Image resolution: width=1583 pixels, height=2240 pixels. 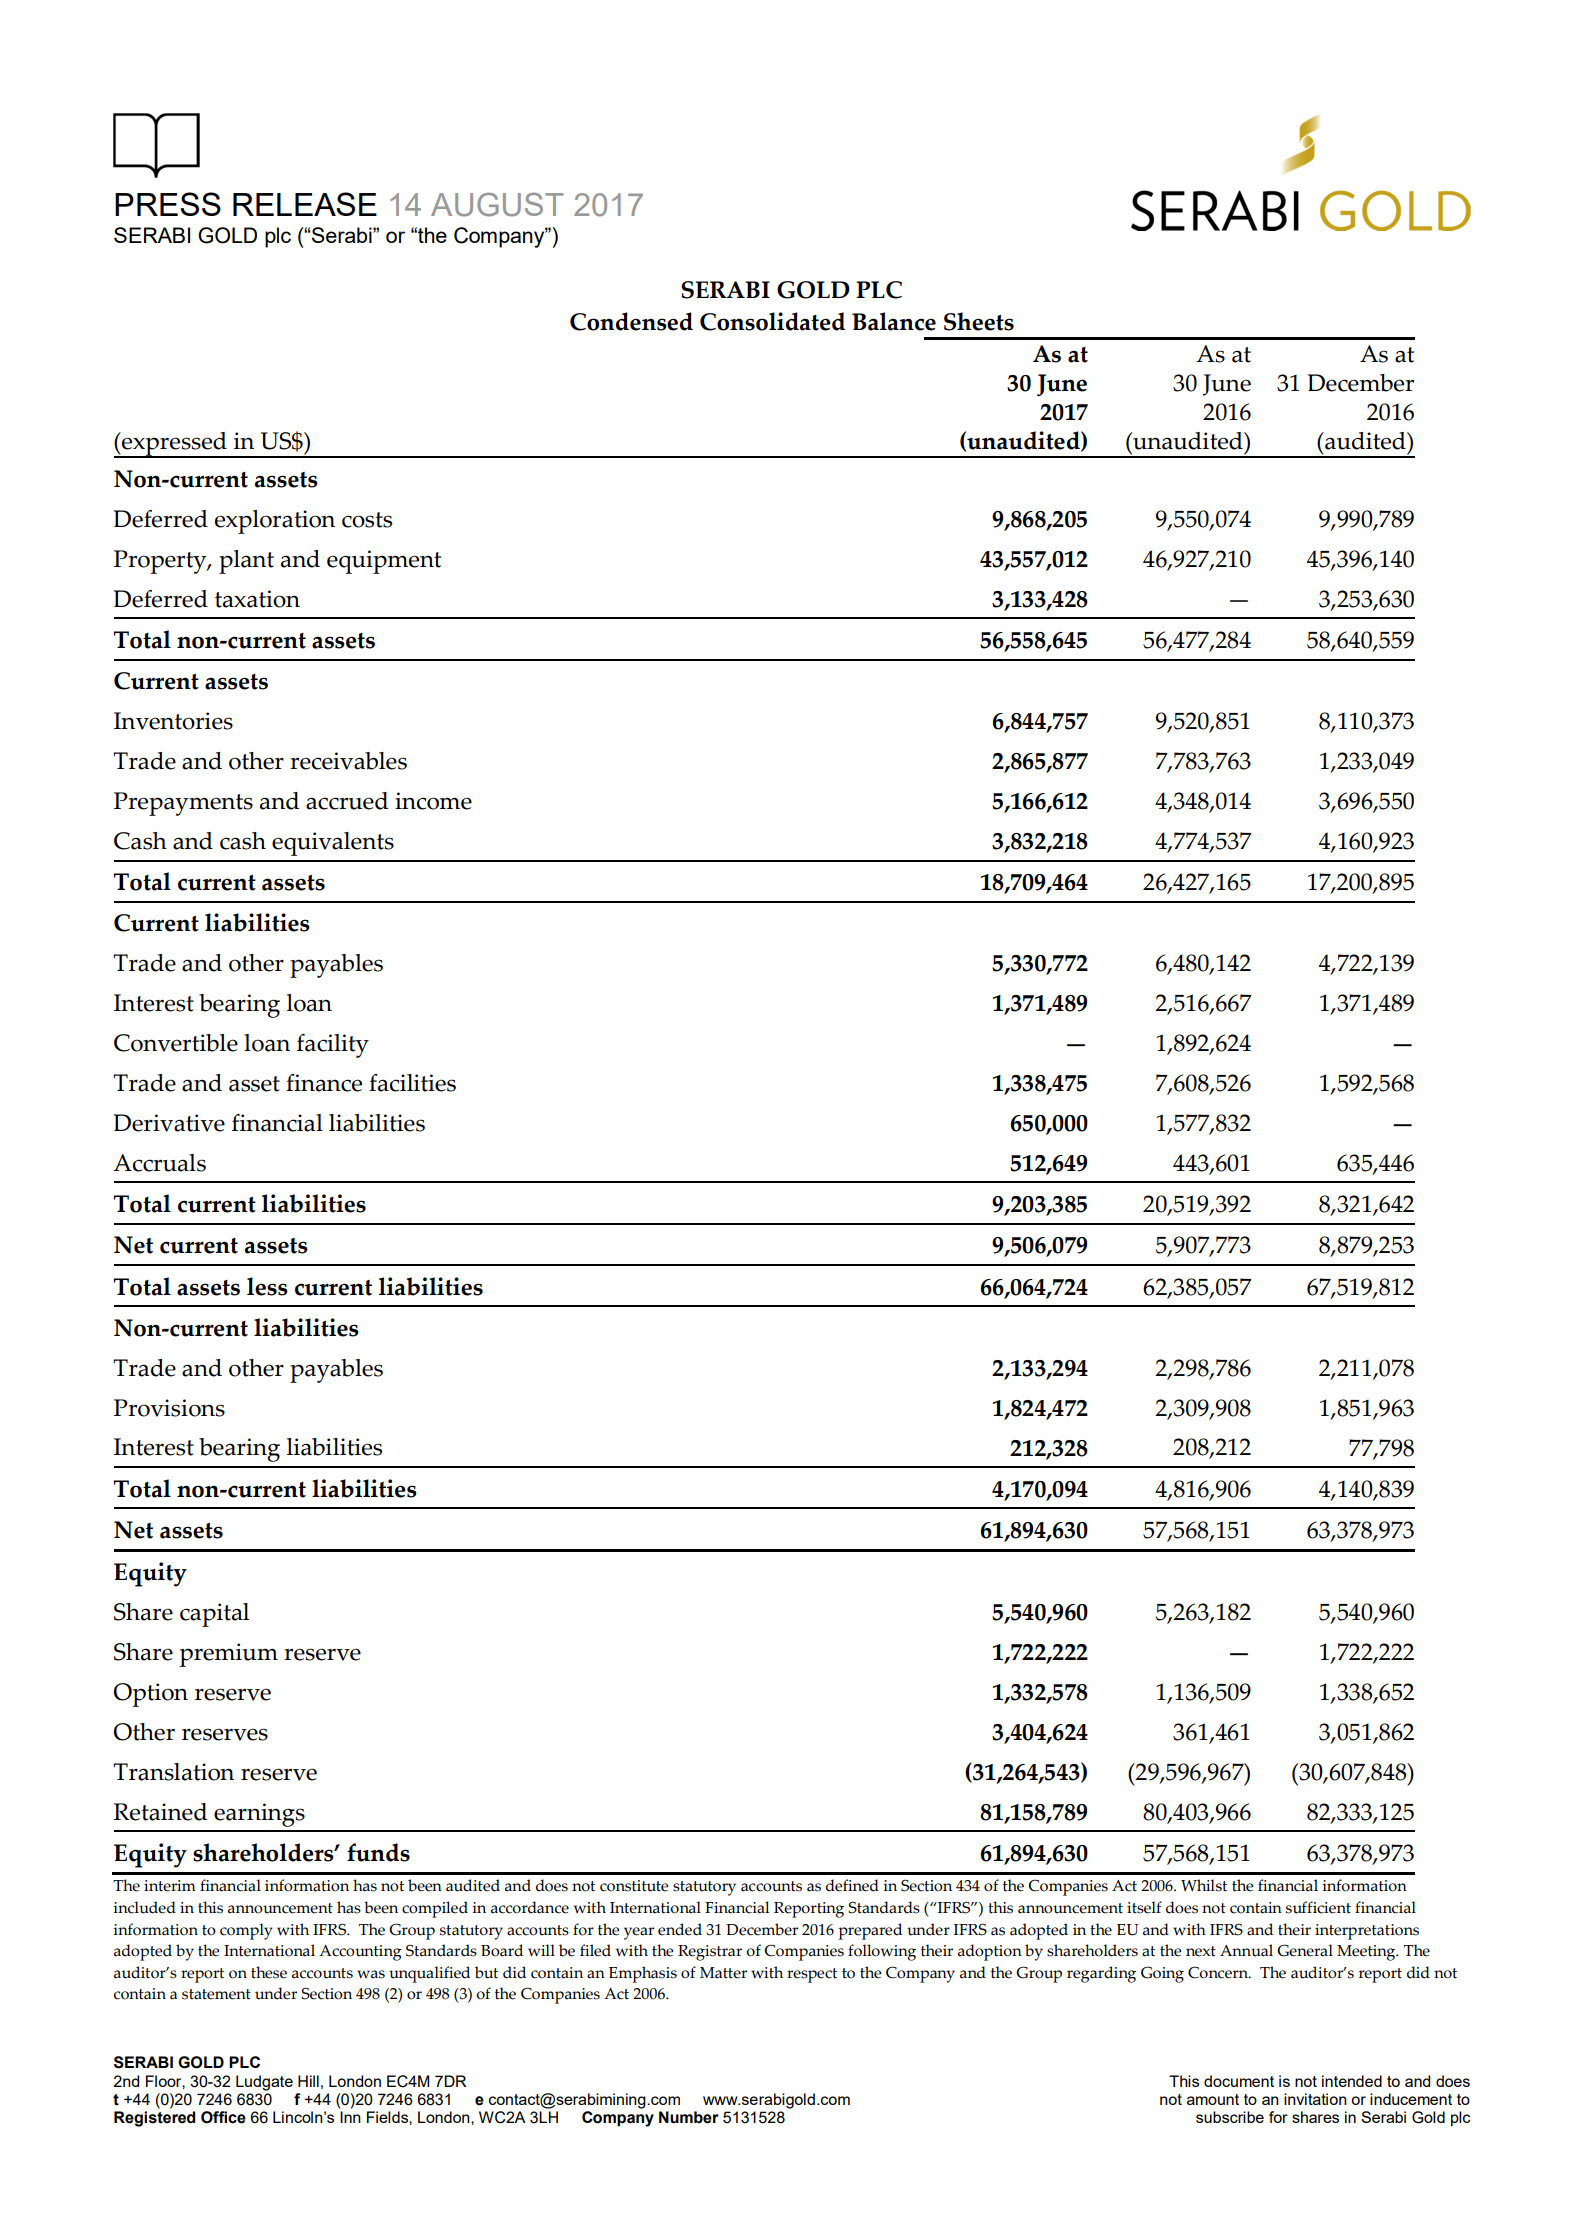 What do you see at coordinates (689, 2117) in the document?
I see `Number` at bounding box center [689, 2117].
